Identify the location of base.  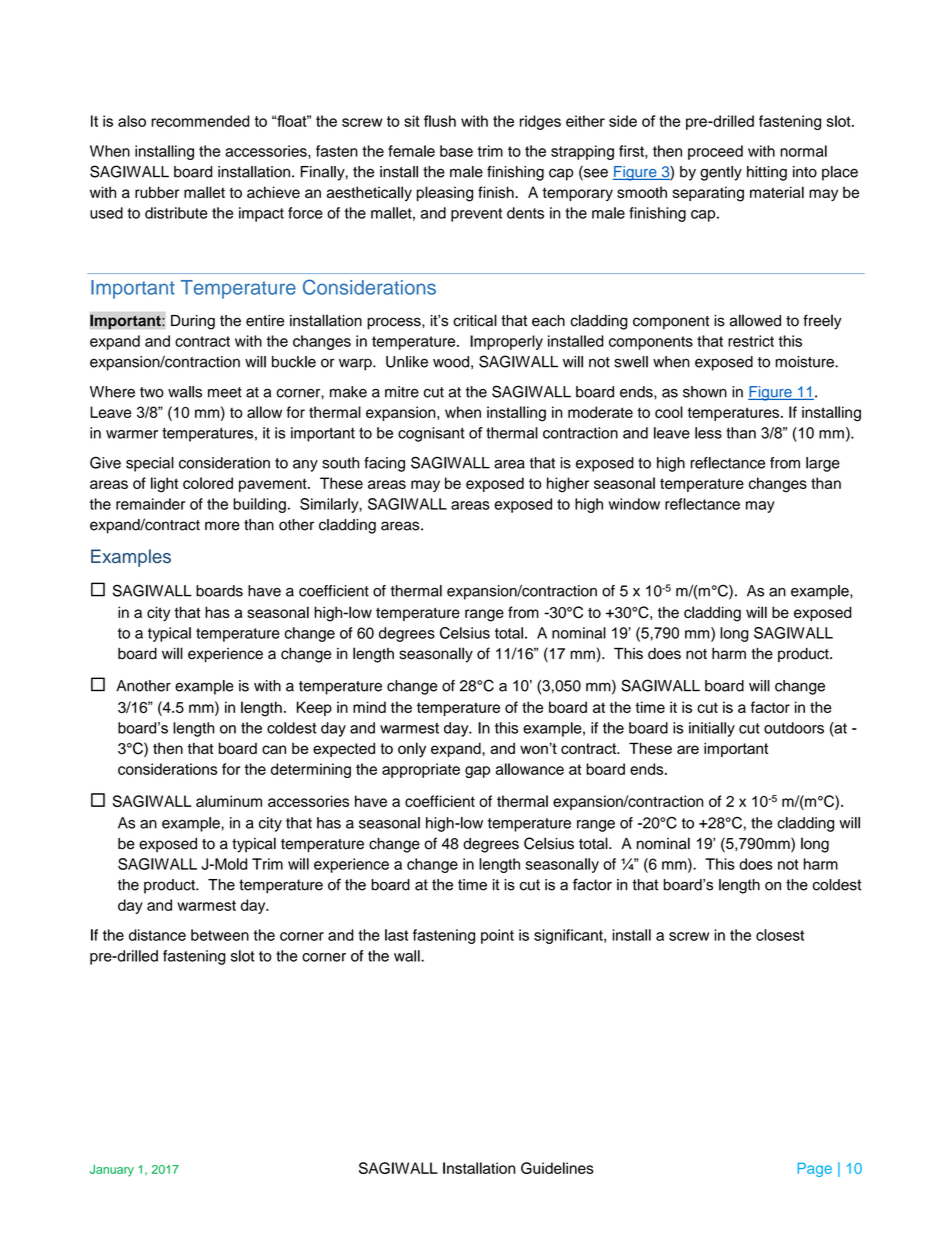
(456, 151).
